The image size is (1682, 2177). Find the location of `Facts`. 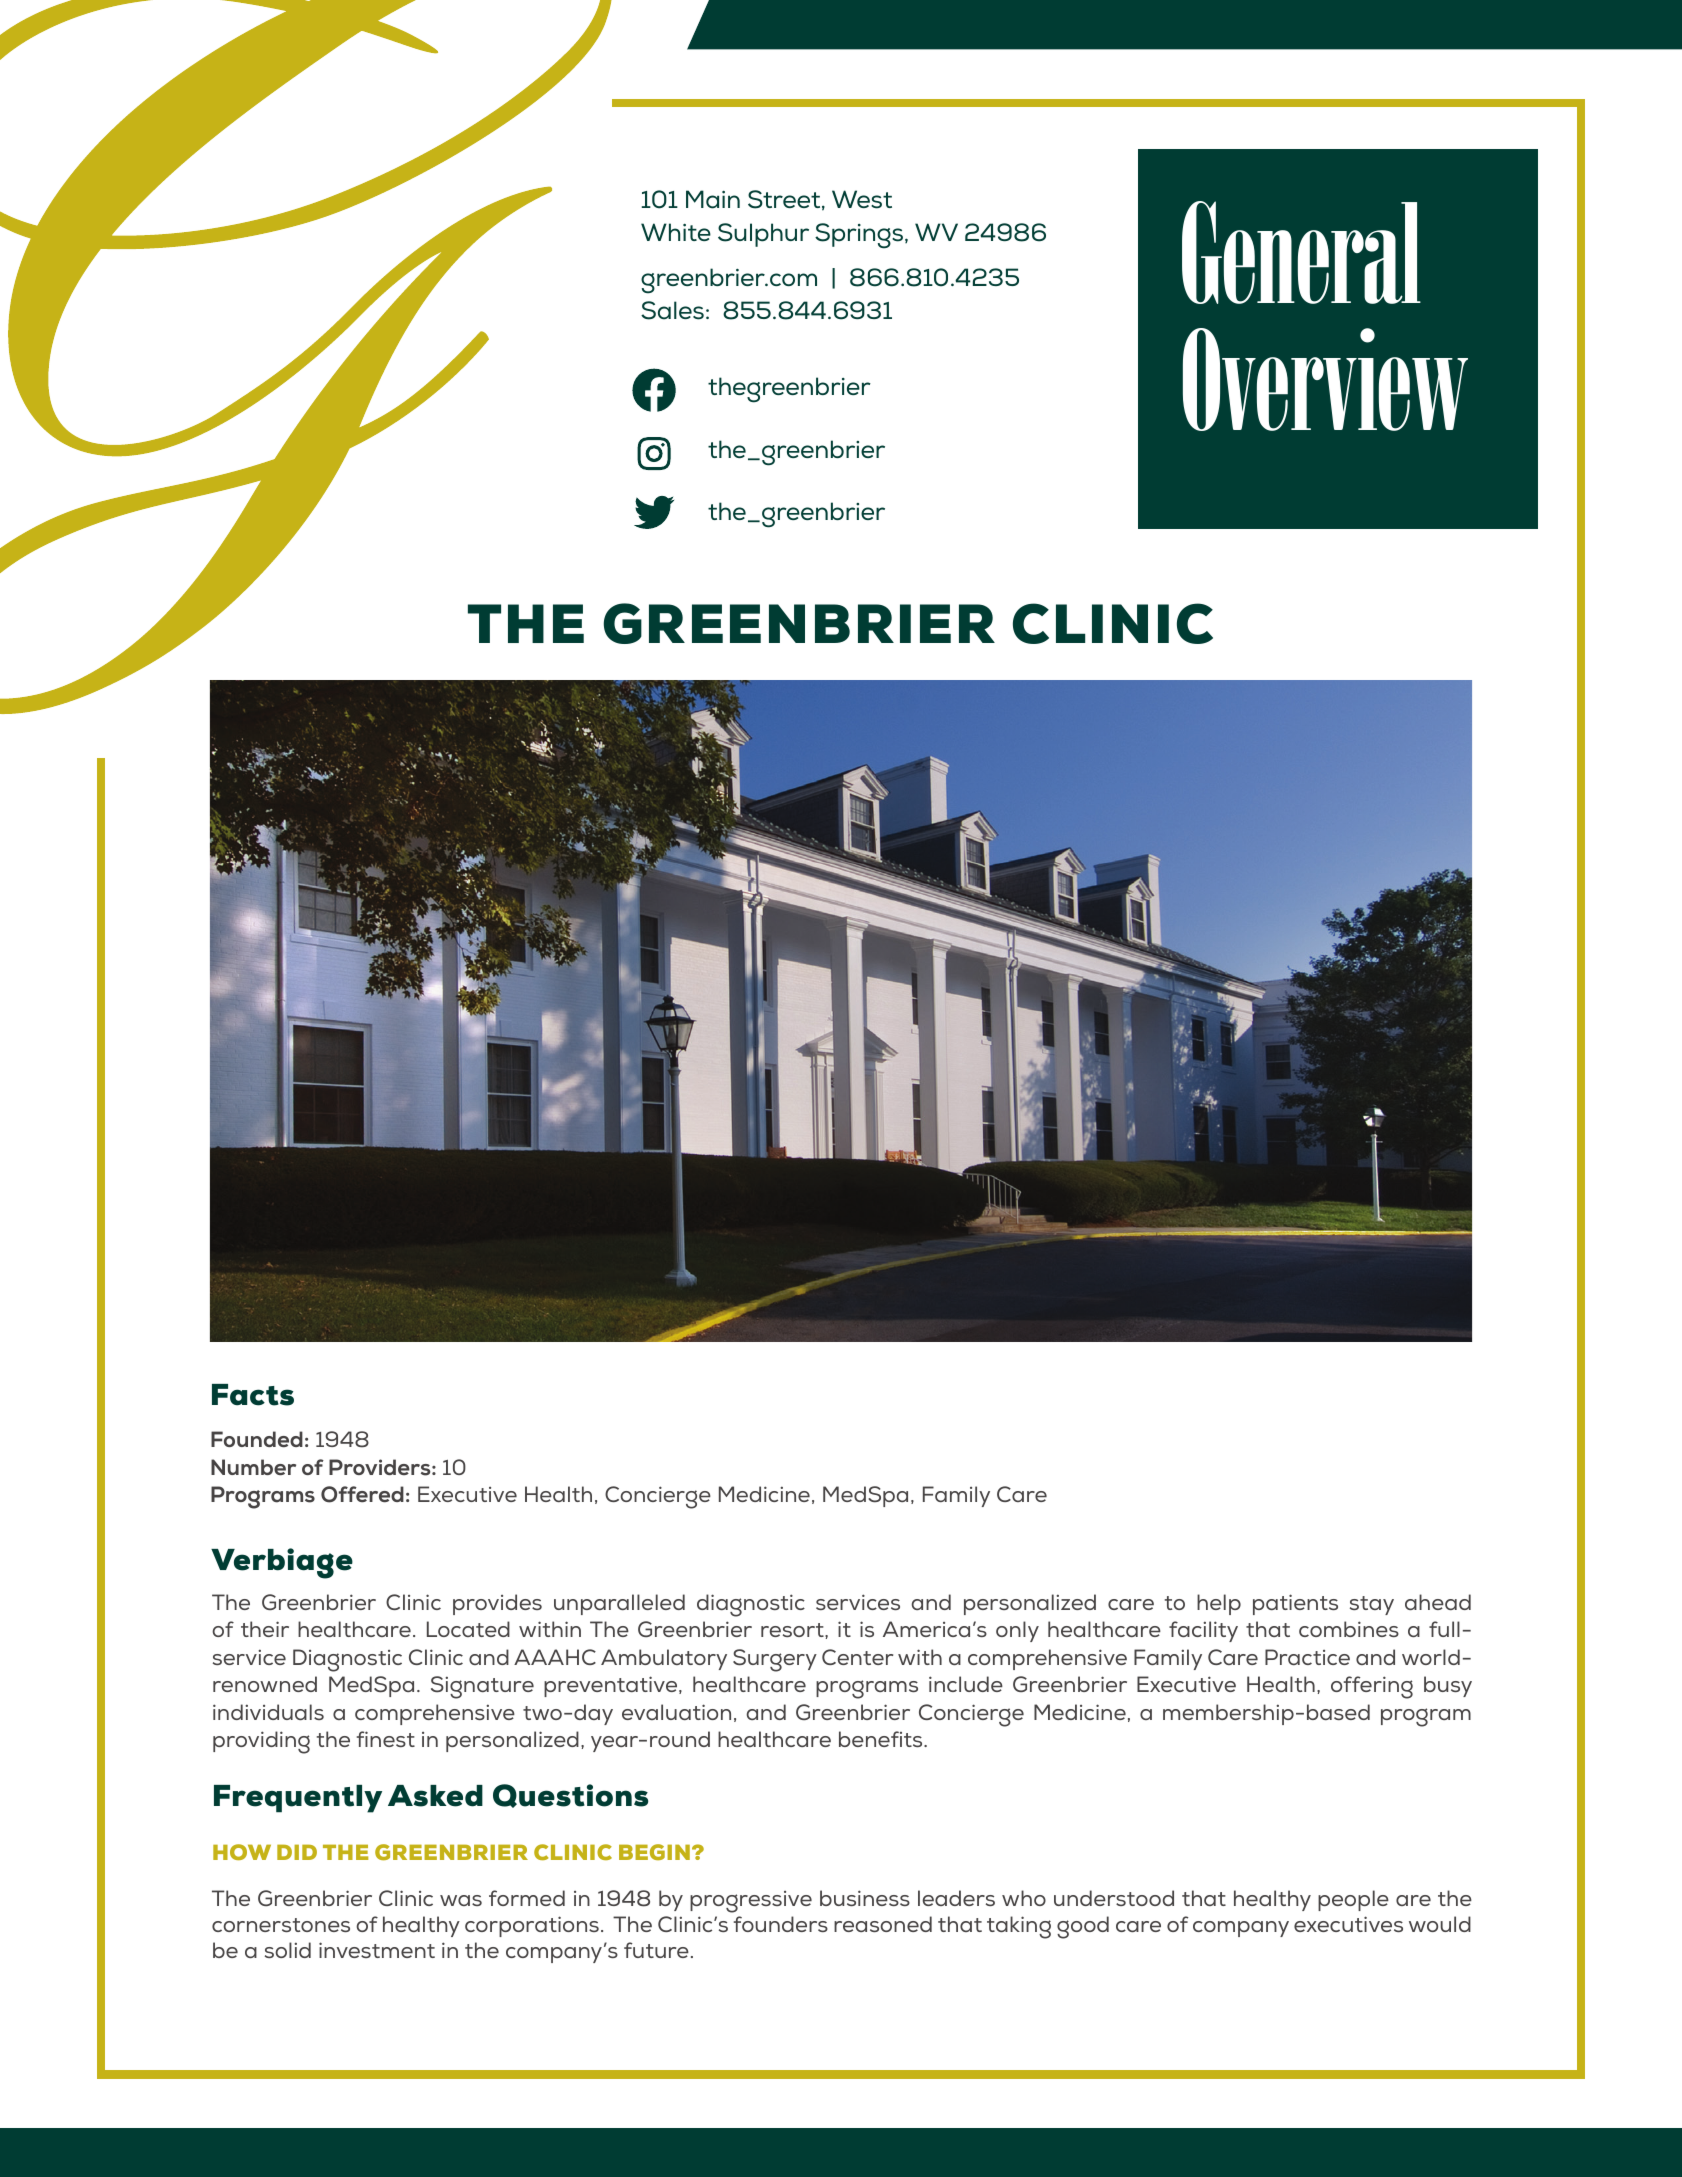

Facts is located at coordinates (253, 1395).
